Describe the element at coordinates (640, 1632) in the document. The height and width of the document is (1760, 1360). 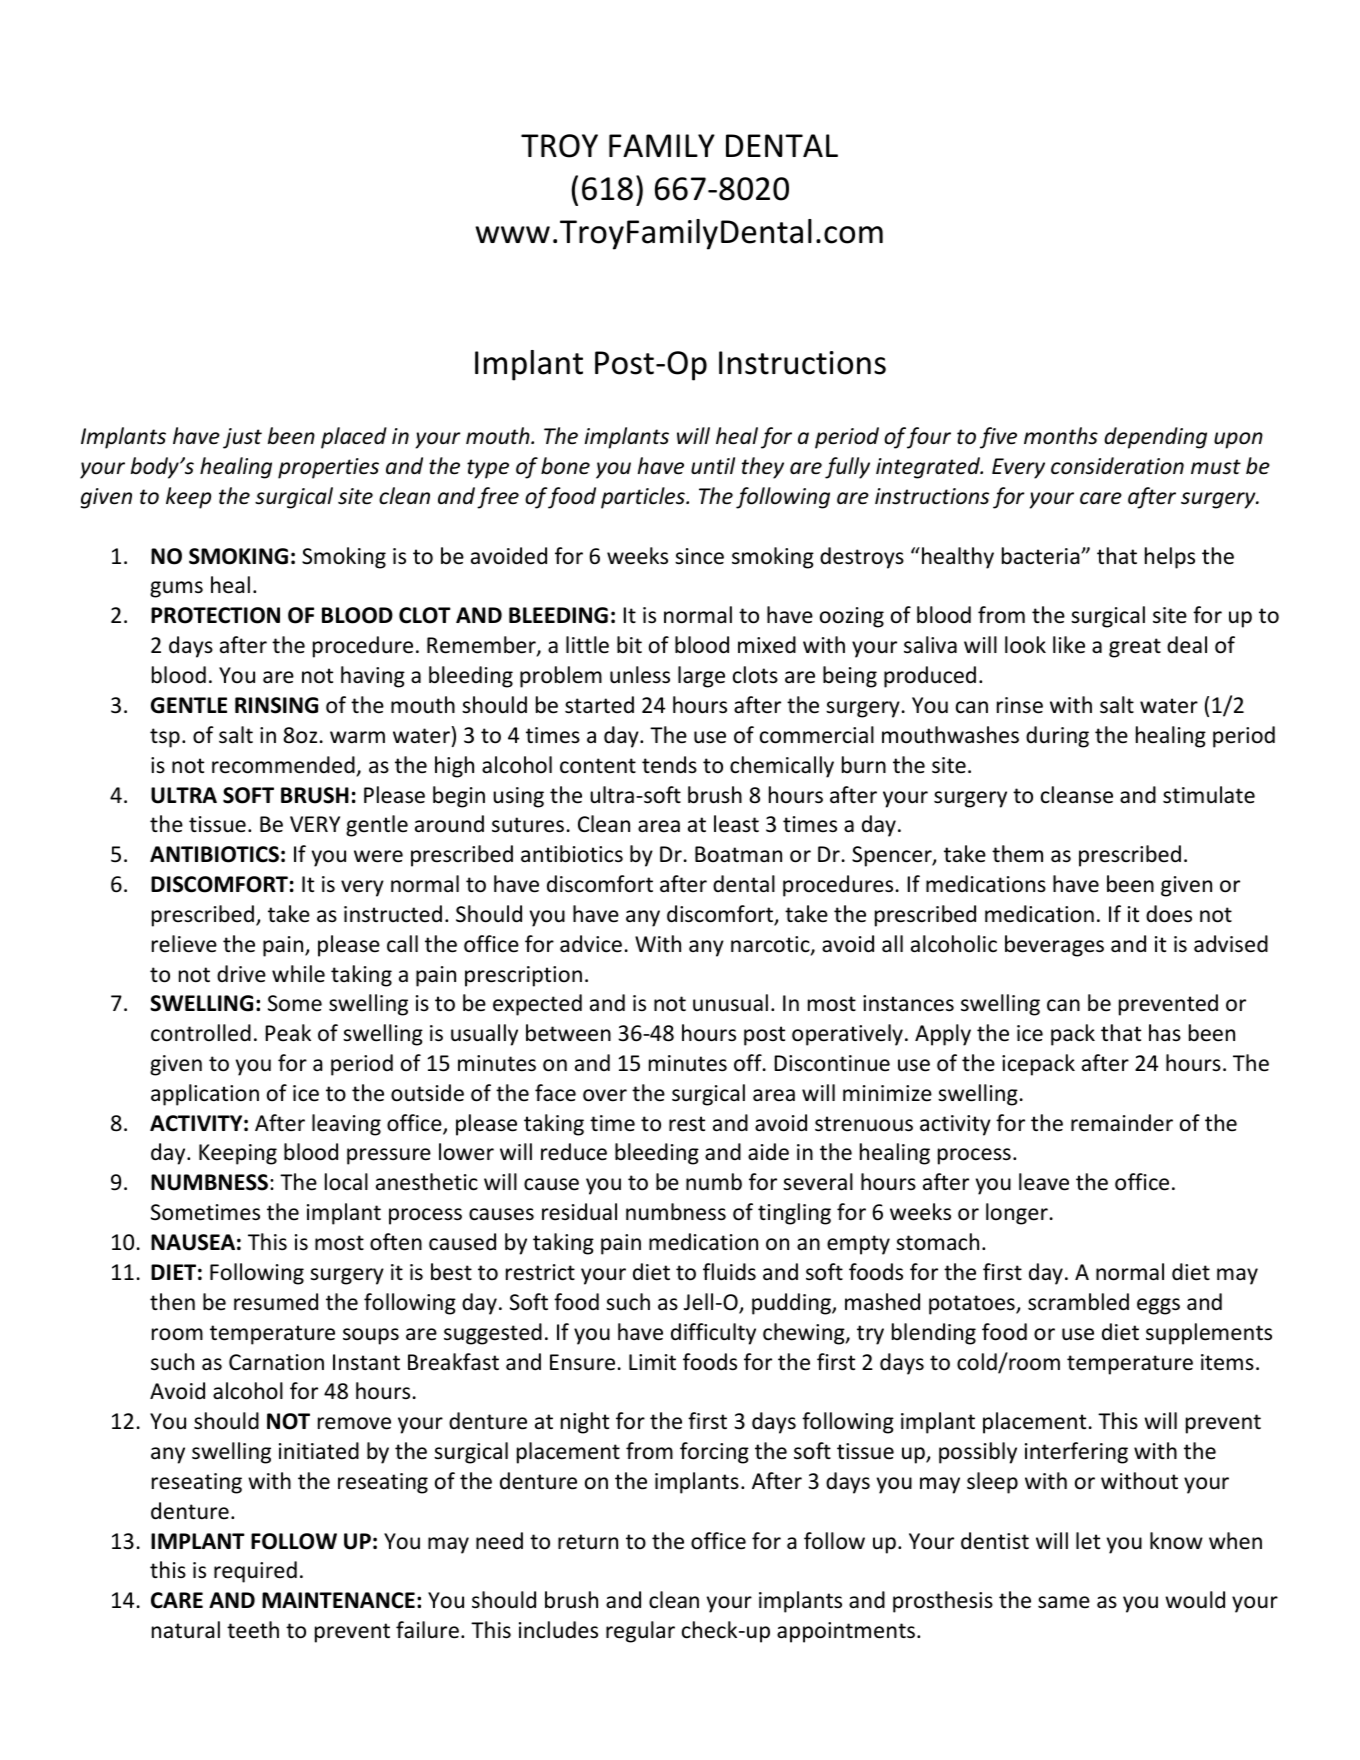
I see `regular` at that location.
